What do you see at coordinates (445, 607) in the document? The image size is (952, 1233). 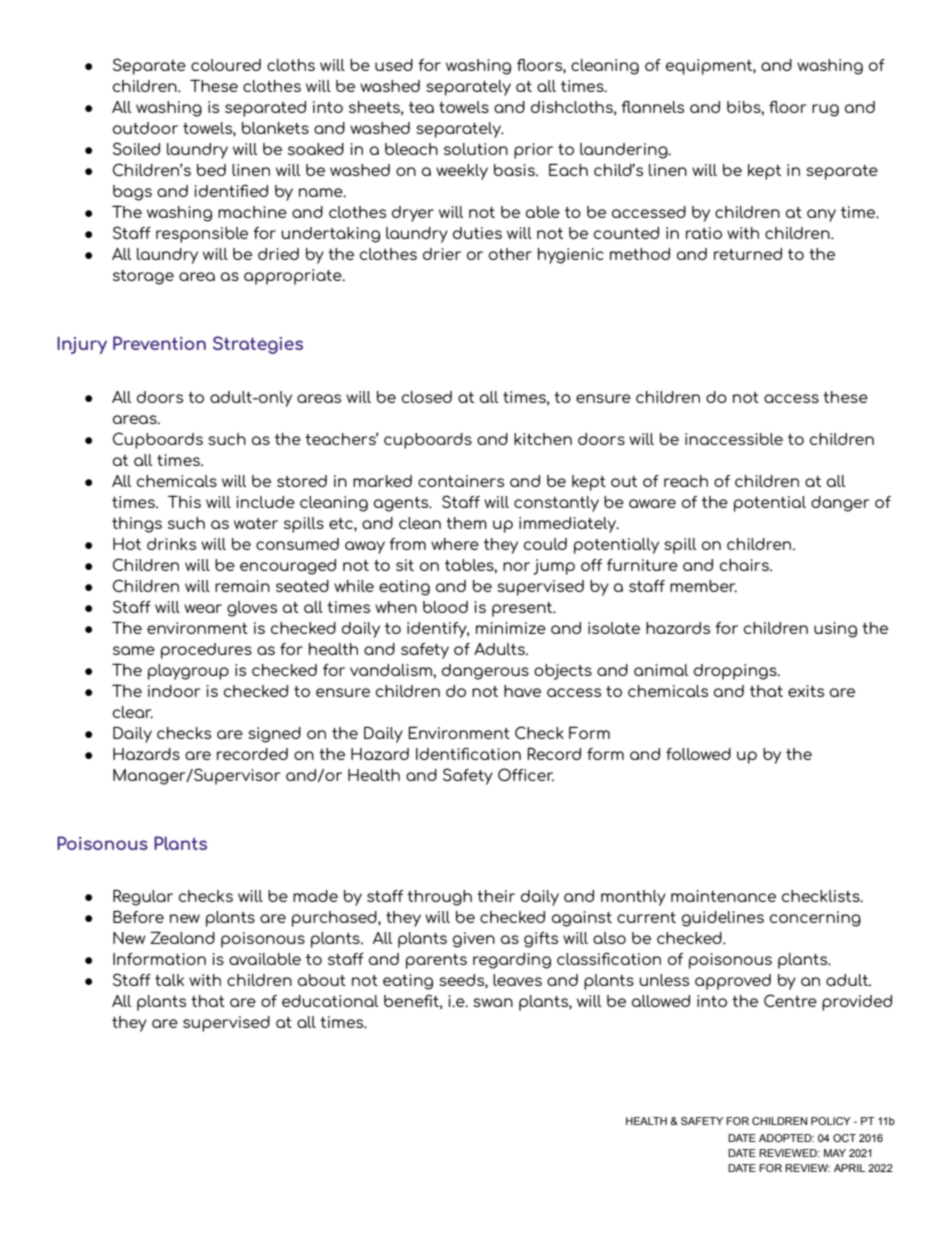 I see `blood` at bounding box center [445, 607].
